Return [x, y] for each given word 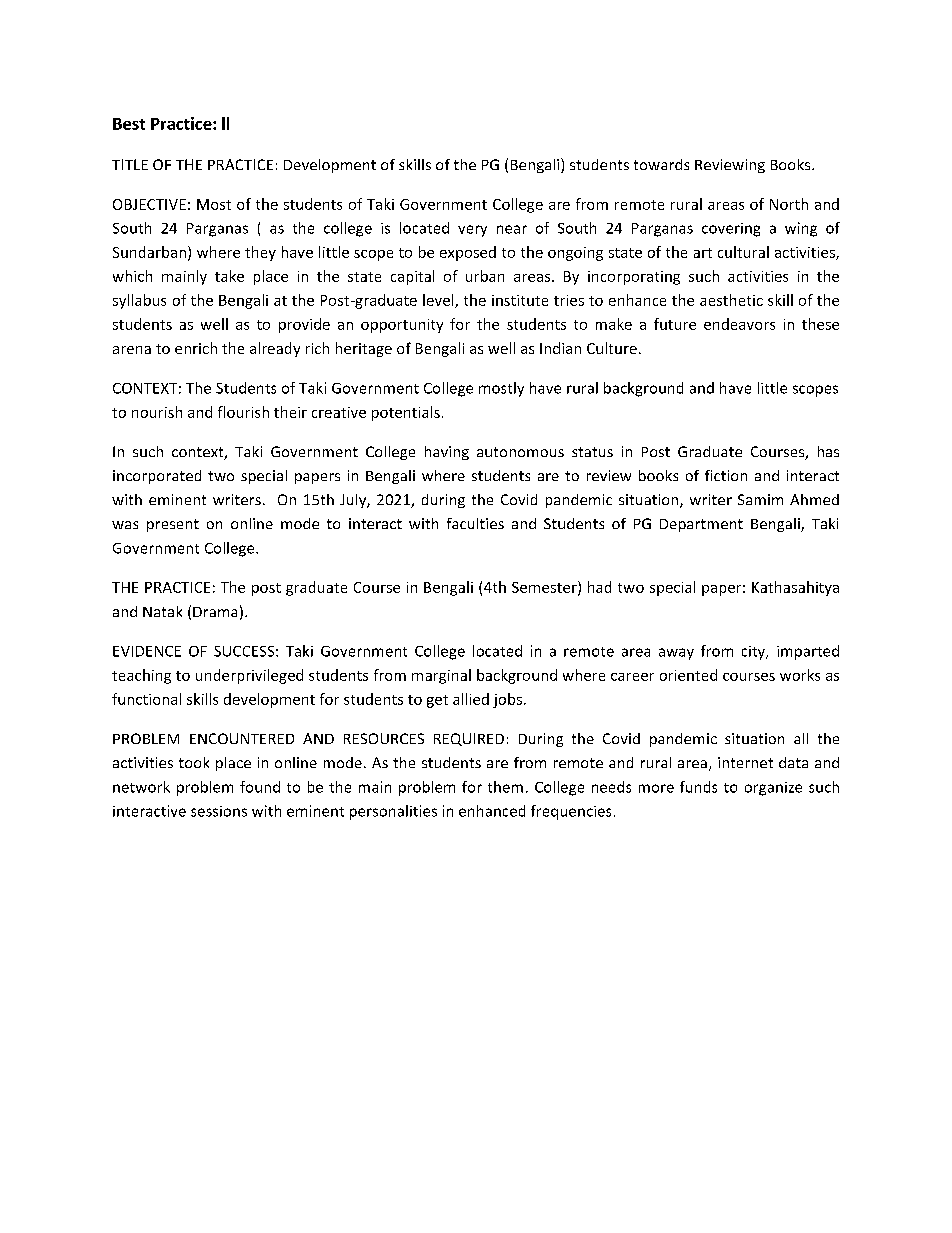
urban [485, 276]
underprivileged [249, 676]
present [173, 525]
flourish [243, 412]
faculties [475, 523]
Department [701, 525]
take [229, 276]
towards [661, 164]
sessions [219, 811]
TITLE [130, 164]
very [472, 231]
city [754, 653]
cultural [743, 252]
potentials [406, 413]
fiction [726, 475]
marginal [441, 676]
